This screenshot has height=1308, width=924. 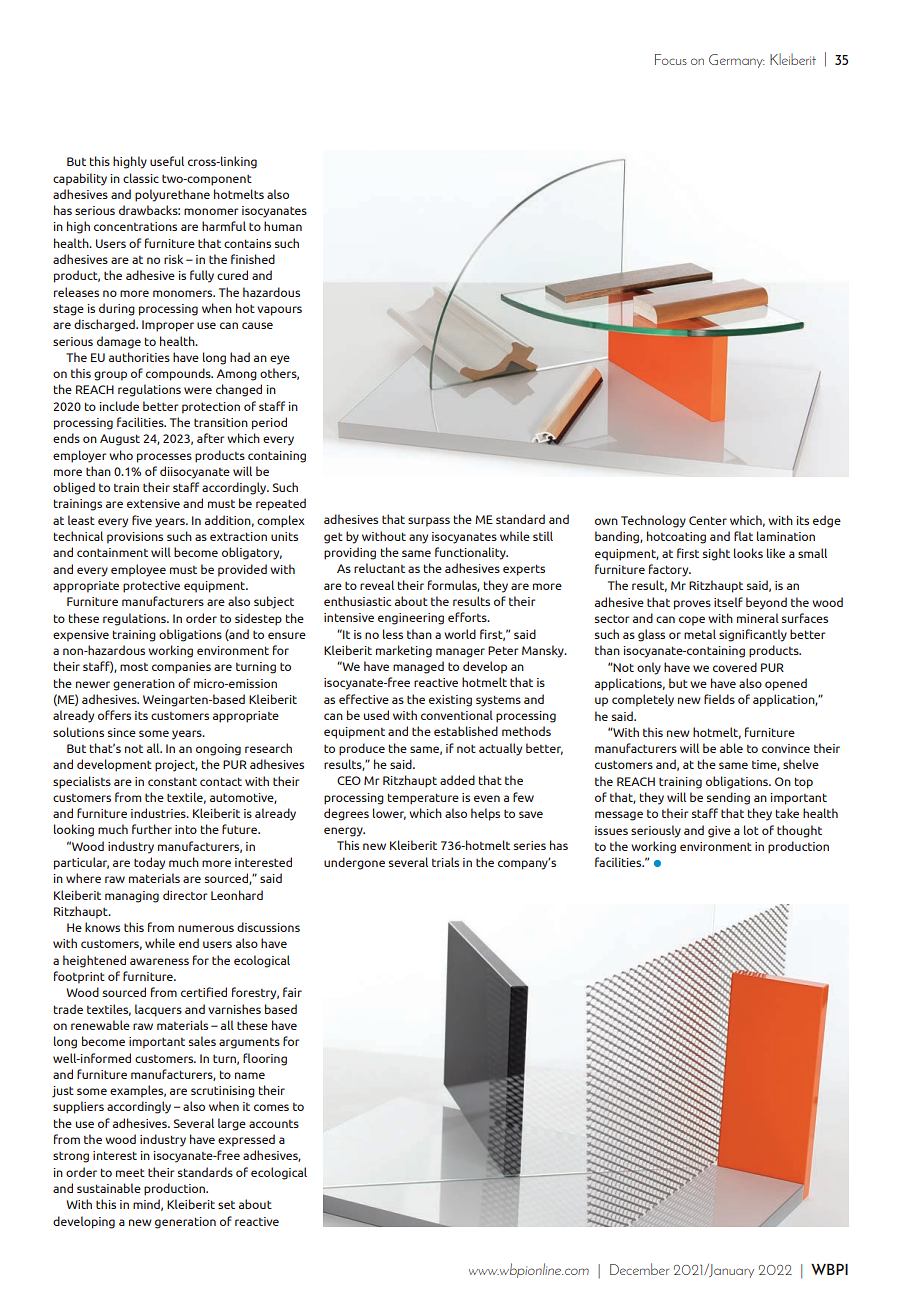 I want to click on useful, so click(x=167, y=161).
